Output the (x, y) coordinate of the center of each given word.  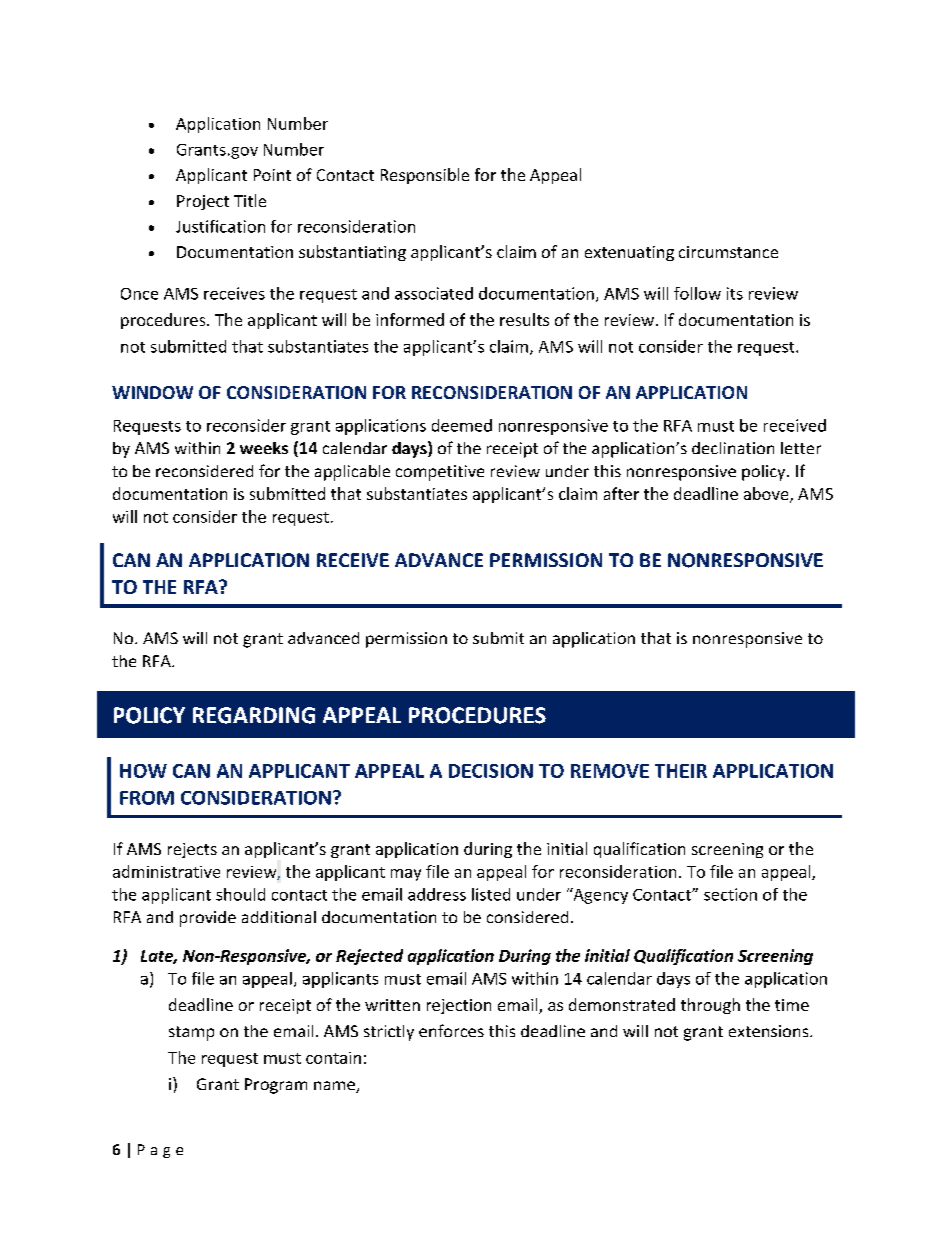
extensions (770, 1031)
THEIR (681, 771)
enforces (451, 1030)
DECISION (491, 771)
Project (203, 202)
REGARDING (254, 715)
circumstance (728, 252)
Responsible (425, 176)
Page (160, 1151)
